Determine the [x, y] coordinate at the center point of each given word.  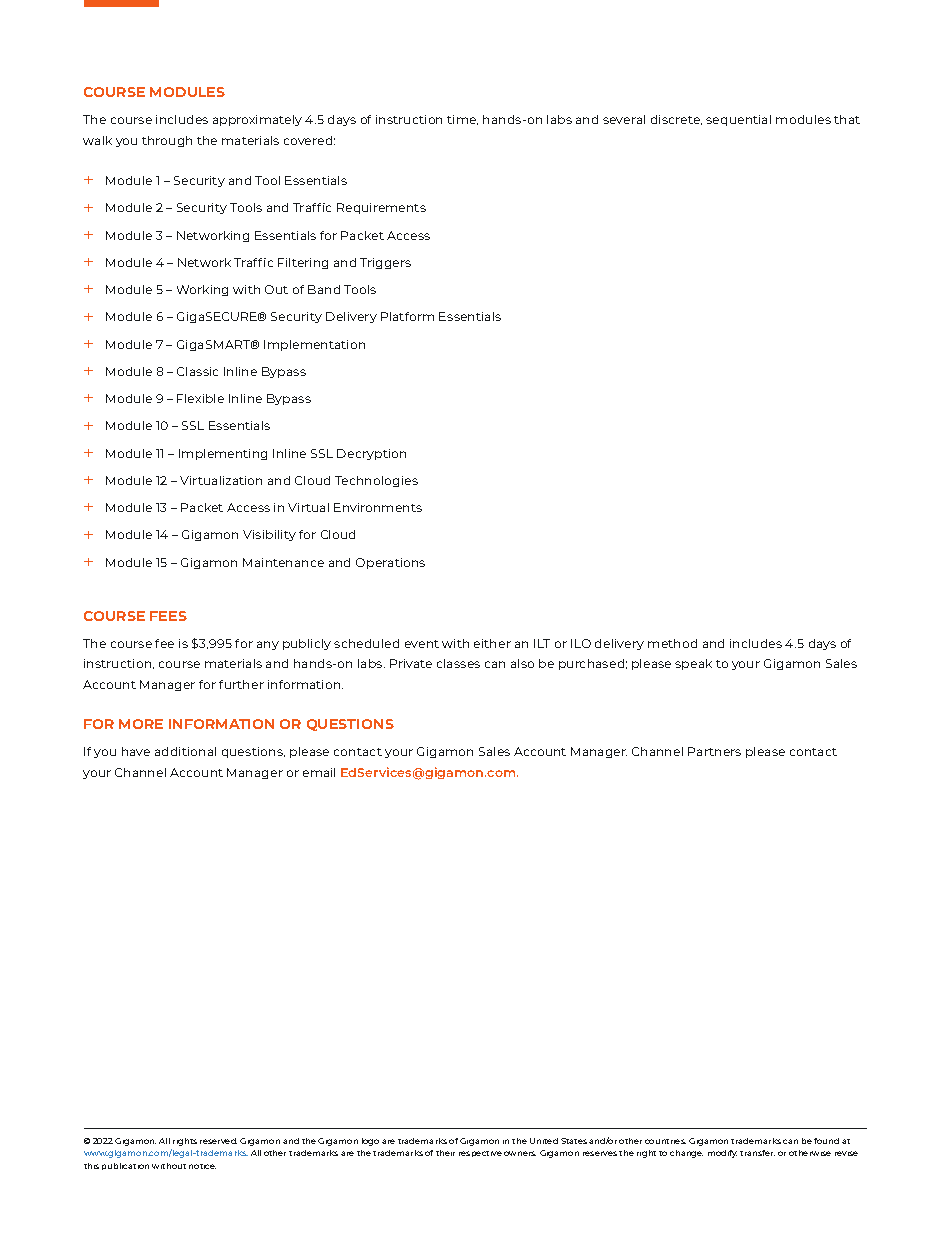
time [462, 120]
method [672, 643]
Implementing [223, 454]
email [319, 772]
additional [185, 751]
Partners [714, 751]
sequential [738, 120]
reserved [218, 1141]
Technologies [376, 481]
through [167, 141]
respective [480, 1154]
